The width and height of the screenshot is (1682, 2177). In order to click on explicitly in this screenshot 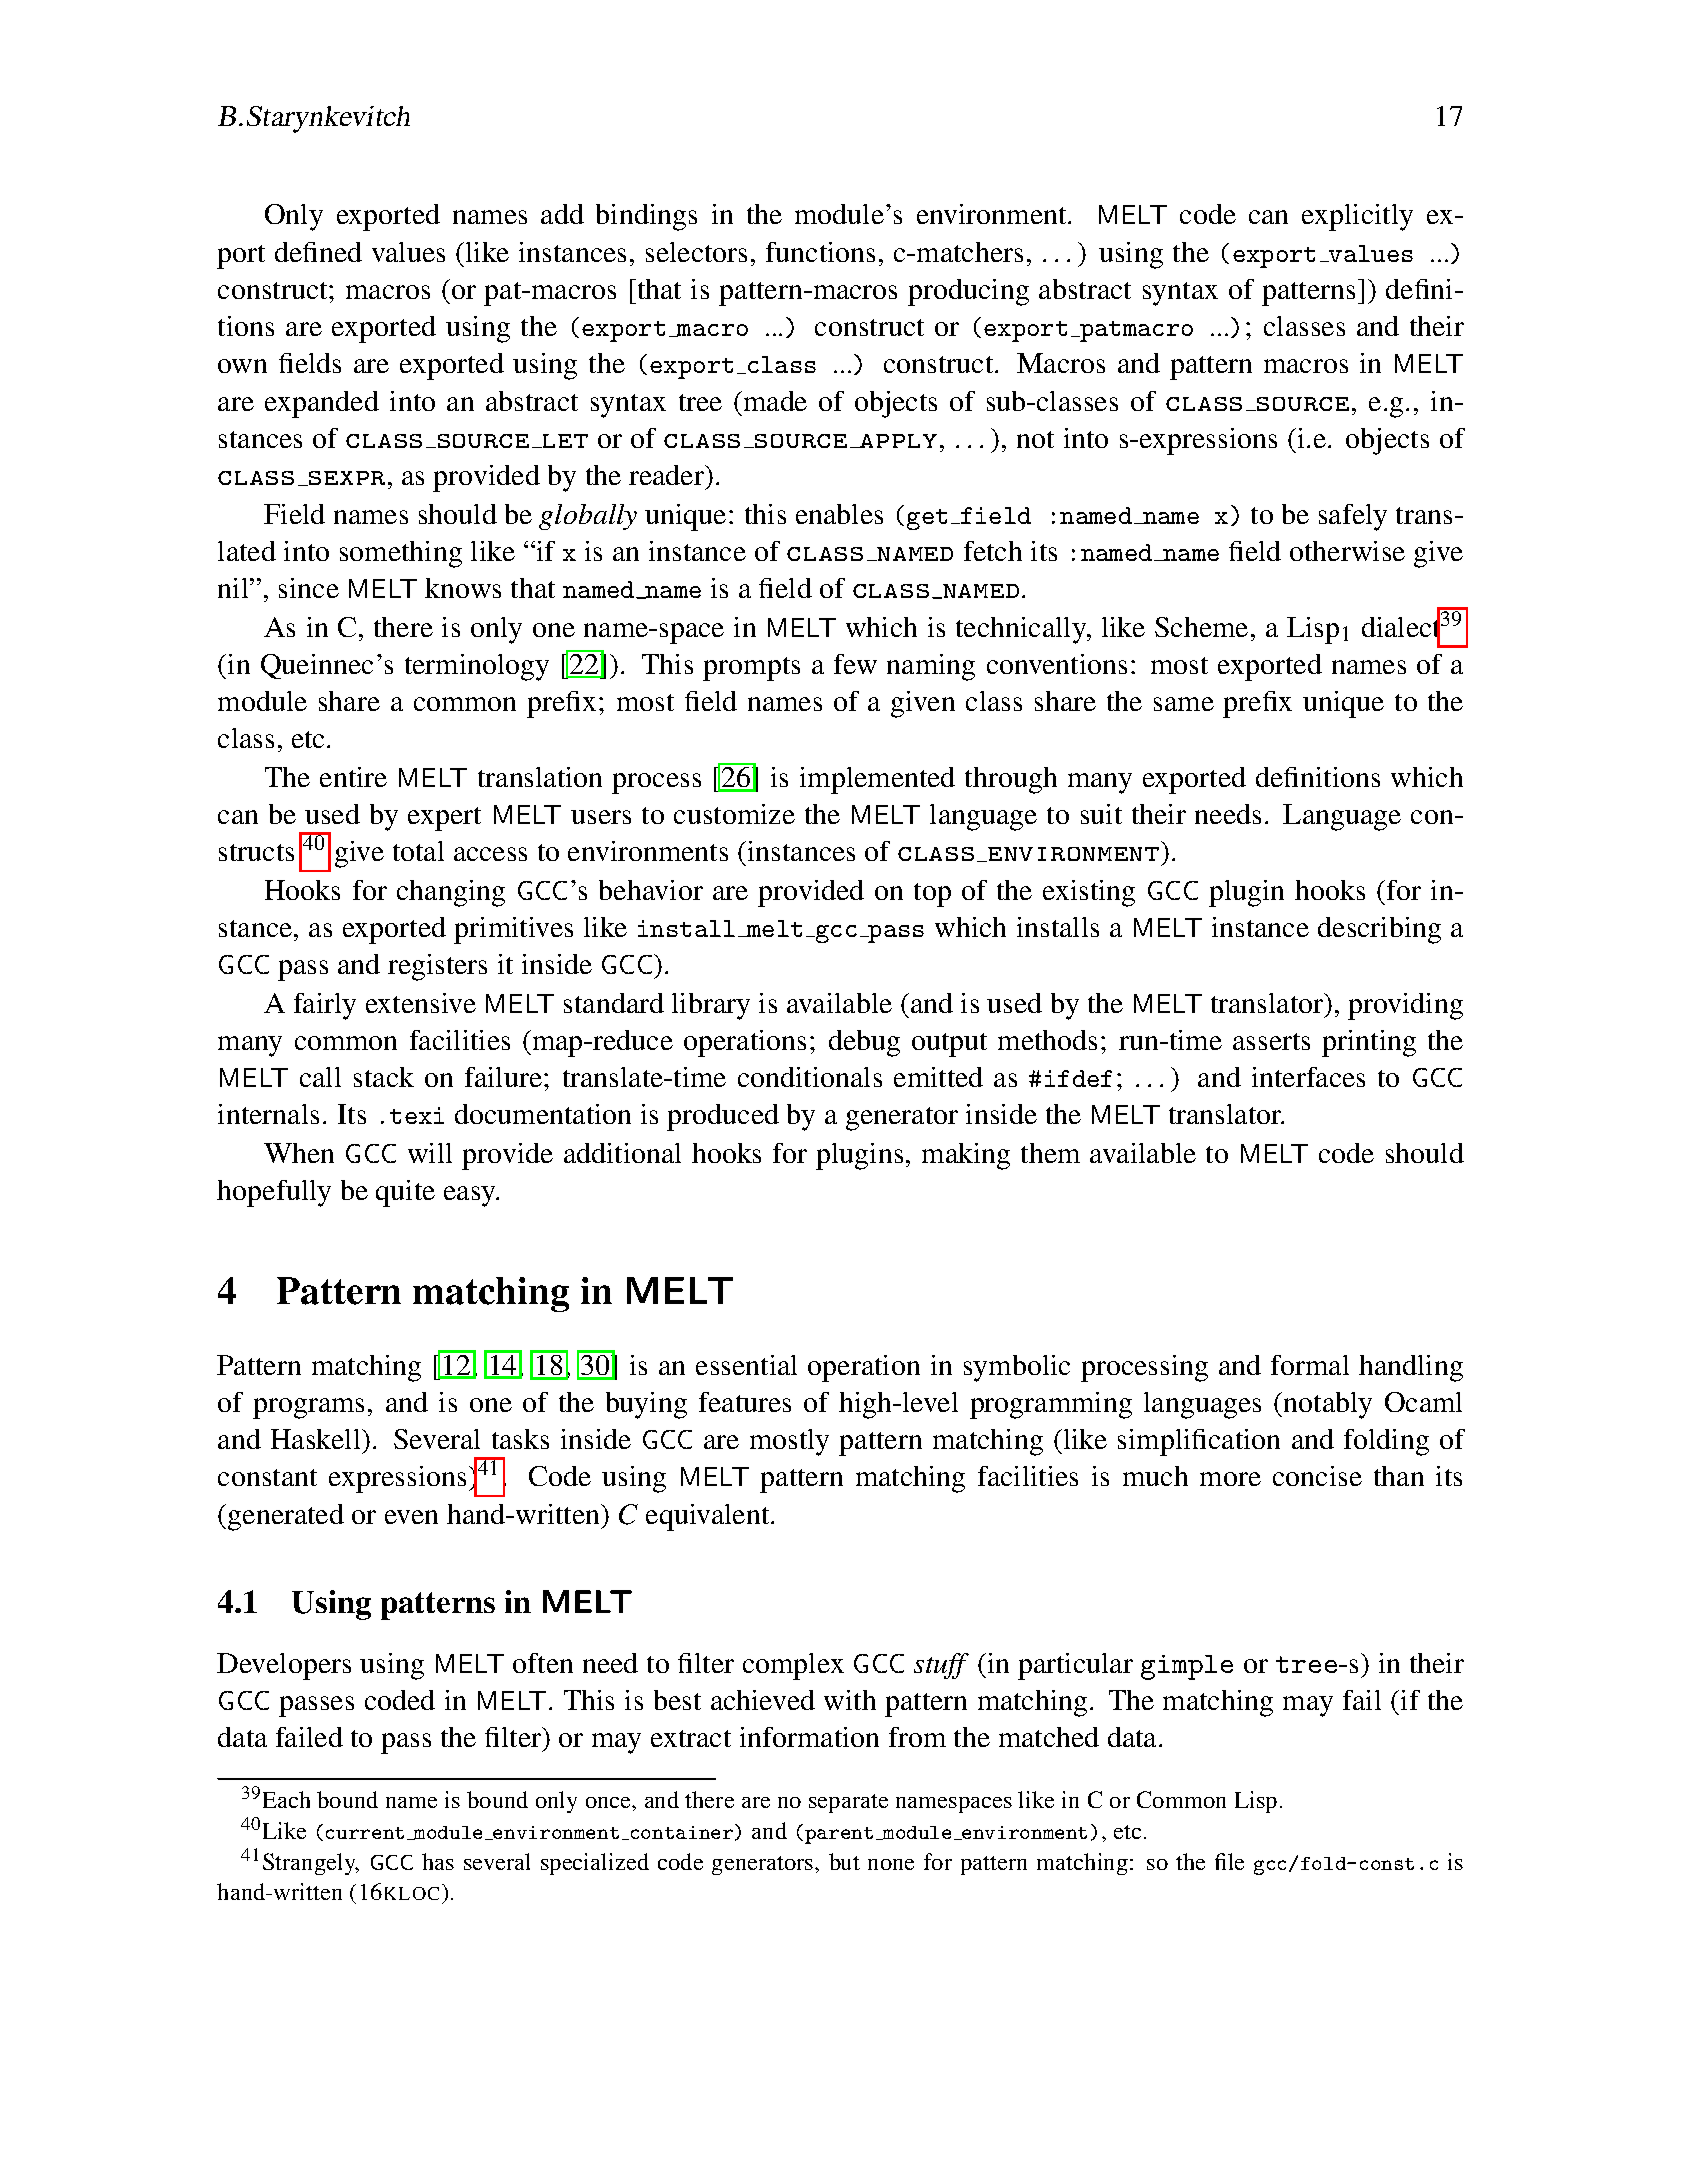, I will do `click(1357, 217)`.
